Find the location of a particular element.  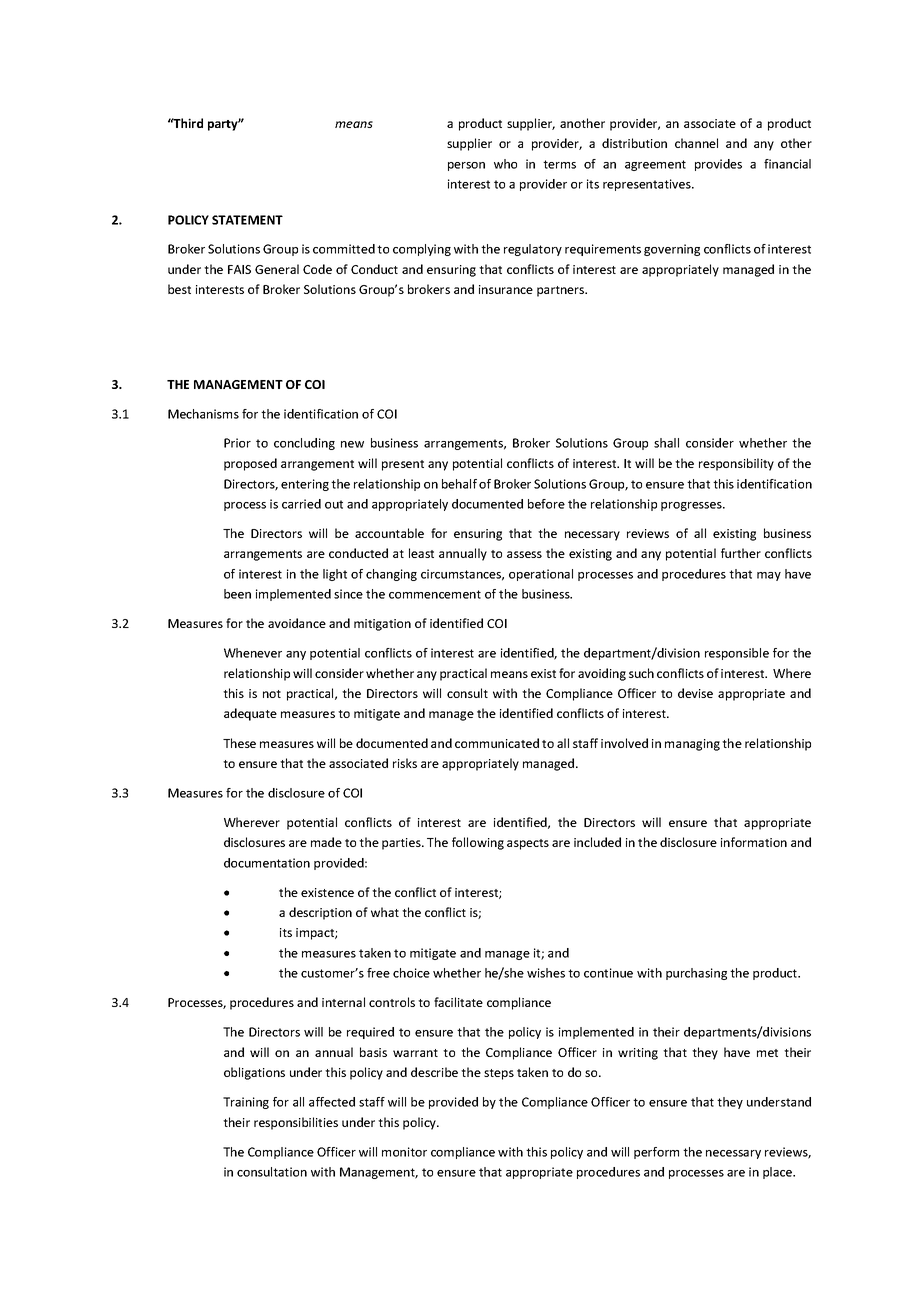

monitor is located at coordinates (404, 1152).
